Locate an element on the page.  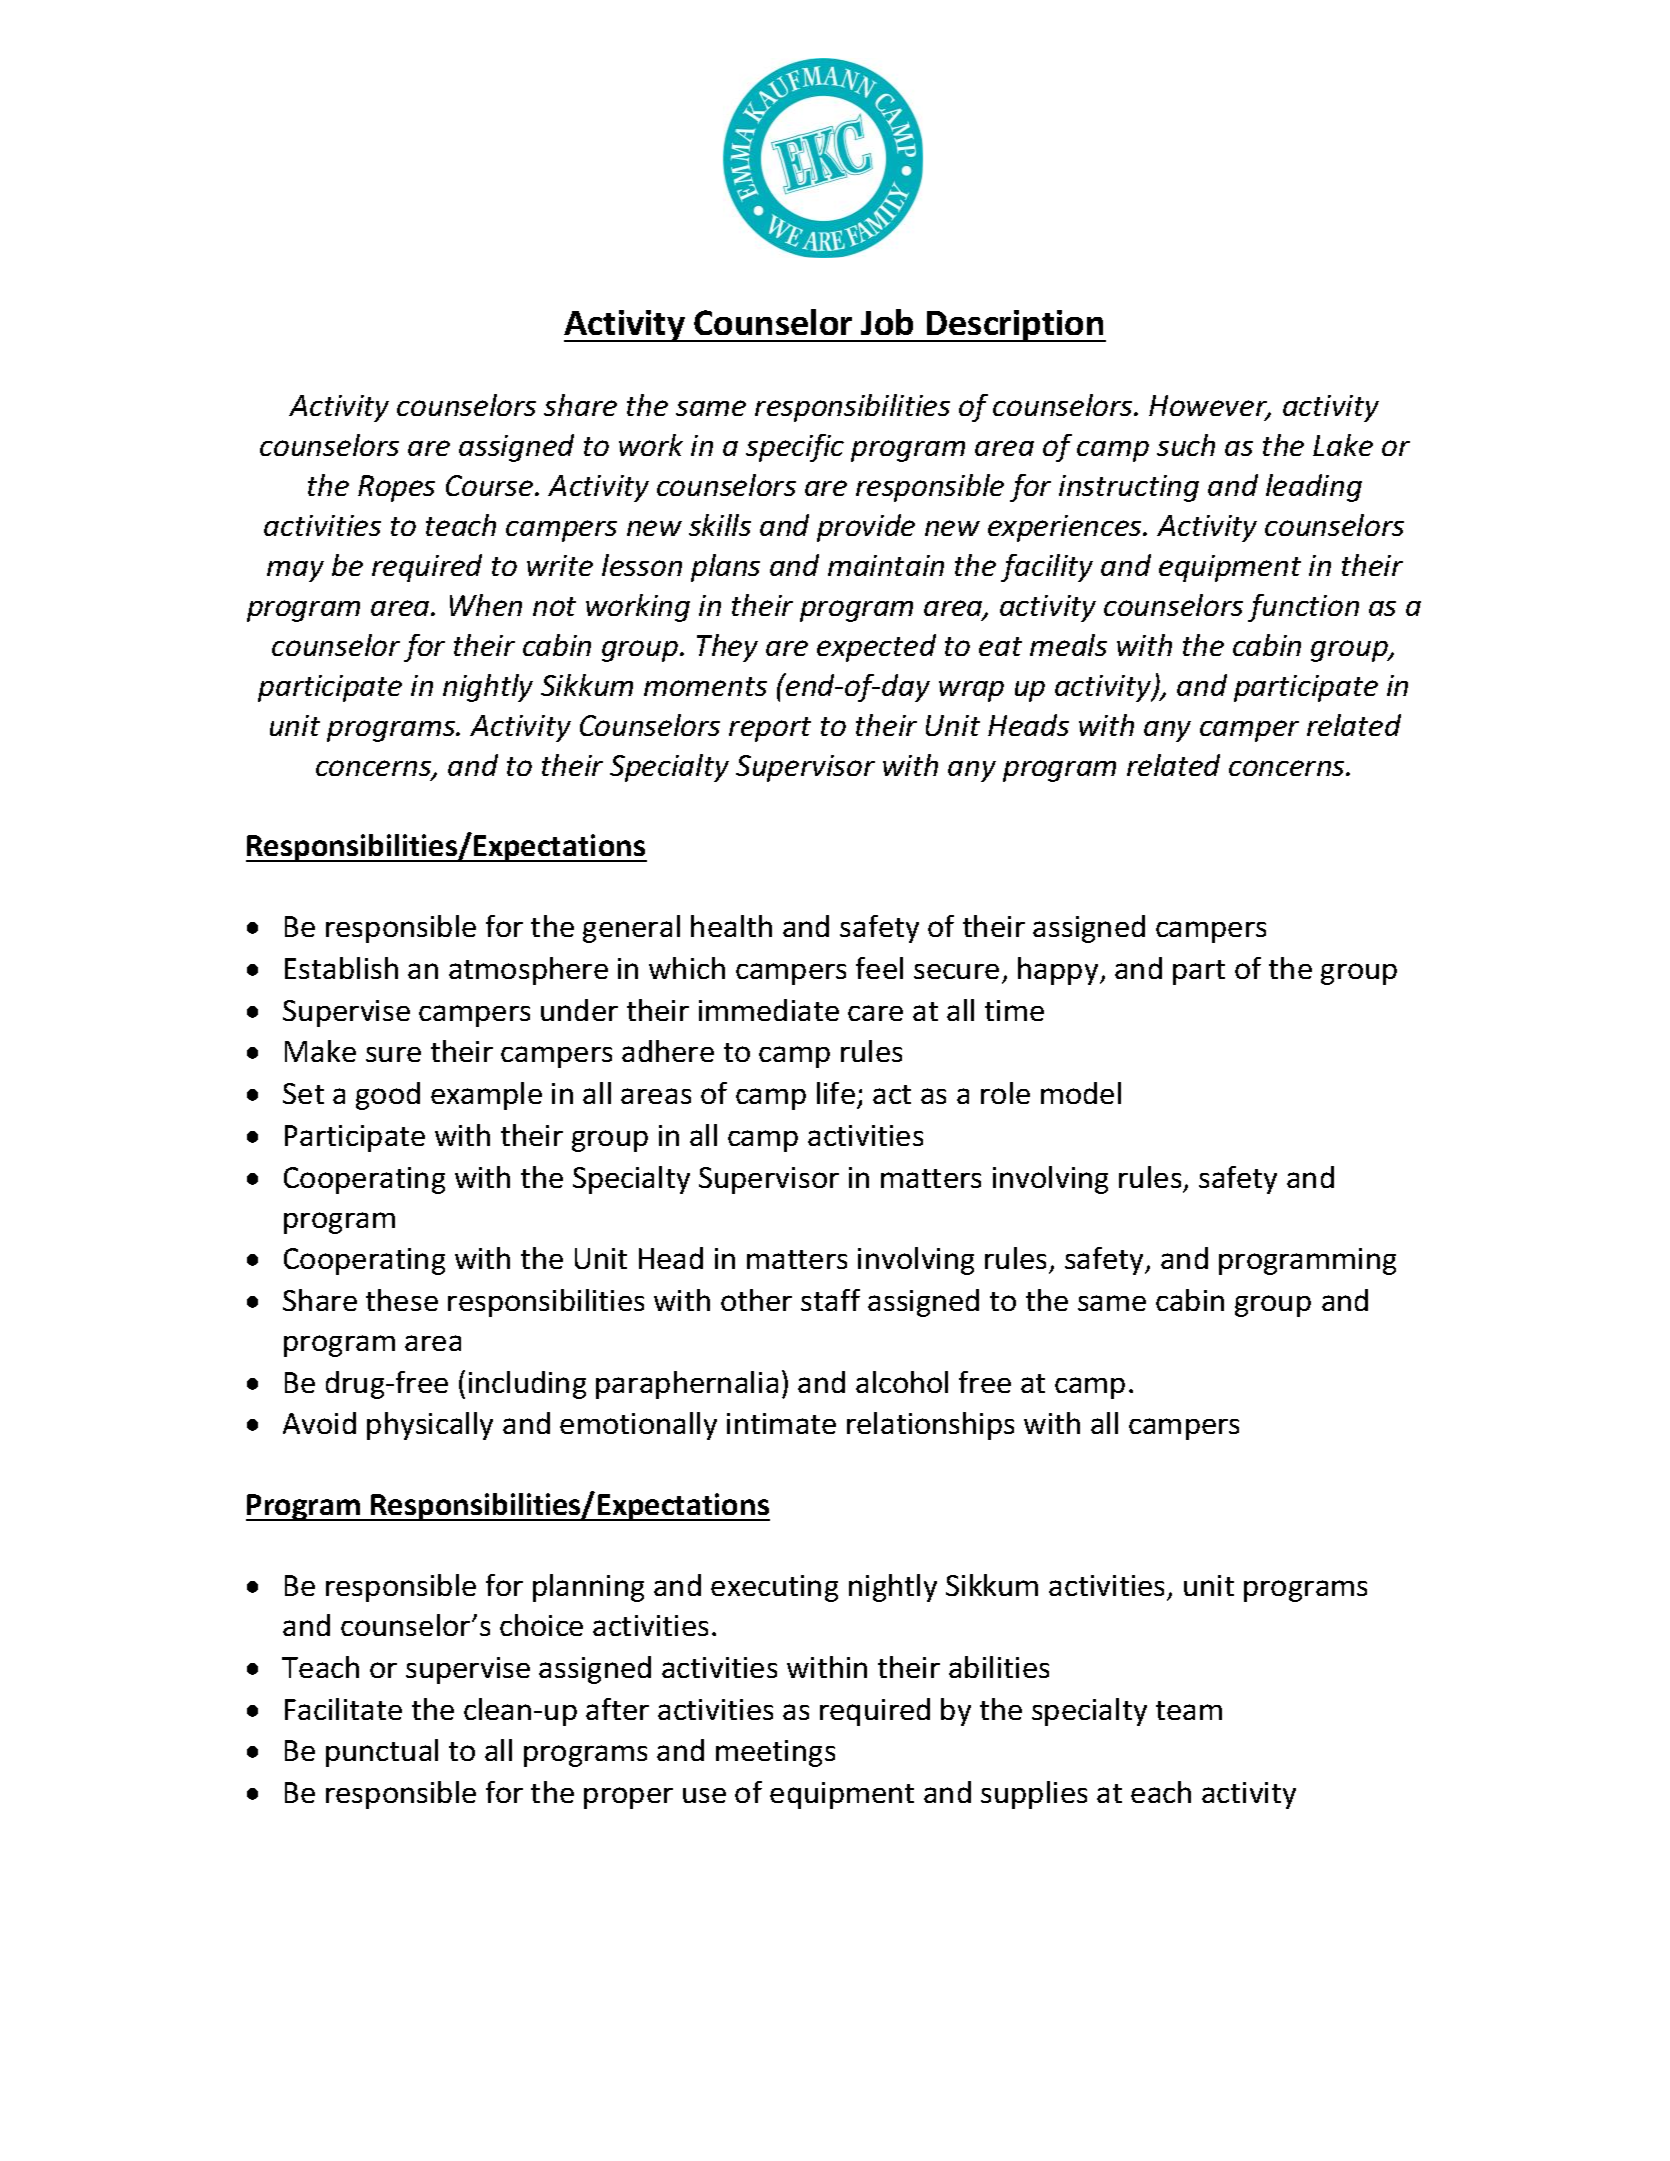
life is located at coordinates (836, 1093).
